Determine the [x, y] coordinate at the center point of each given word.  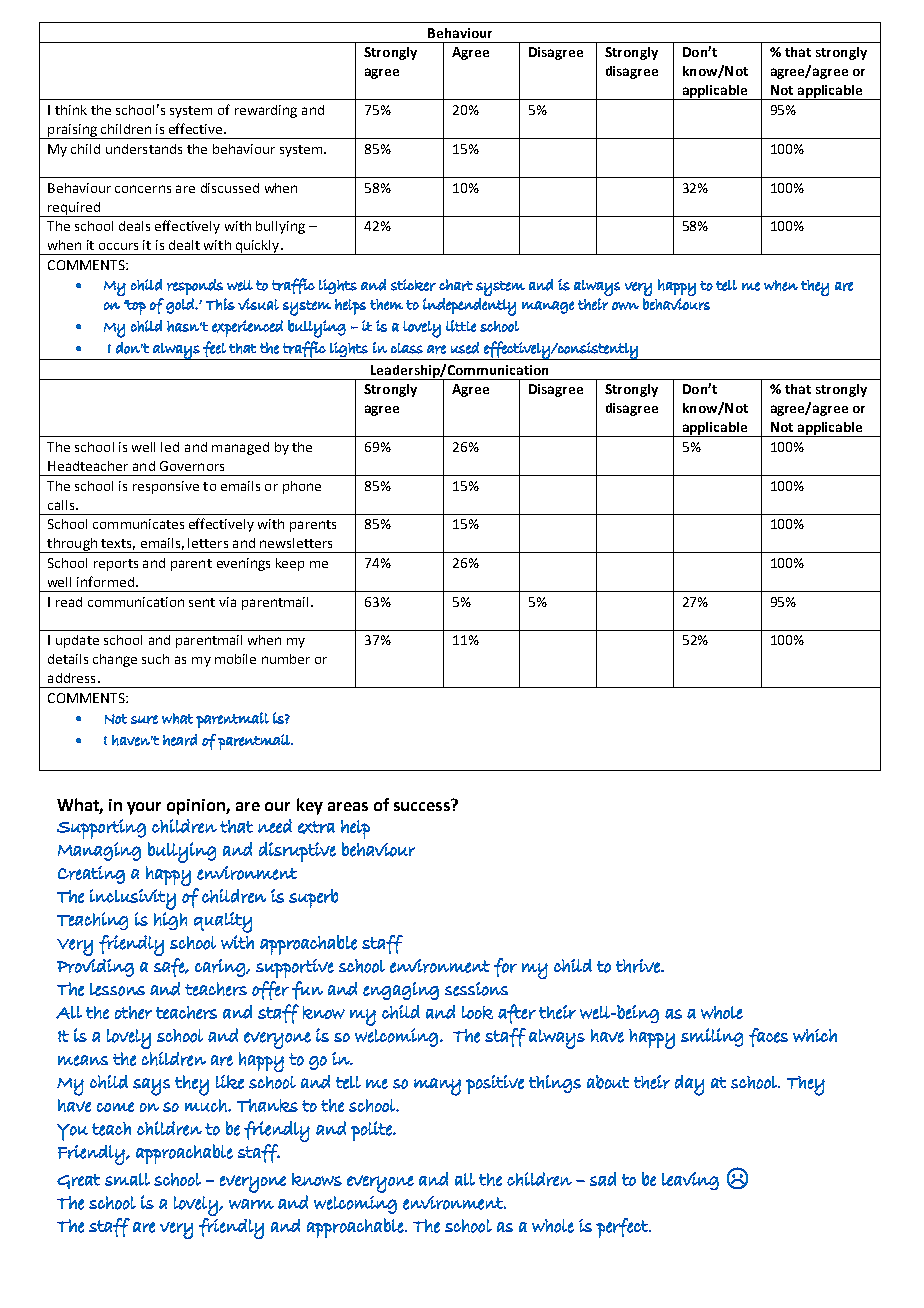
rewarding [266, 111]
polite [372, 1131]
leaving [690, 1181]
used [465, 348]
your [144, 808]
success [423, 805]
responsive [166, 487]
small [127, 1179]
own [625, 306]
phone [302, 487]
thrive [639, 966]
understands [144, 149]
